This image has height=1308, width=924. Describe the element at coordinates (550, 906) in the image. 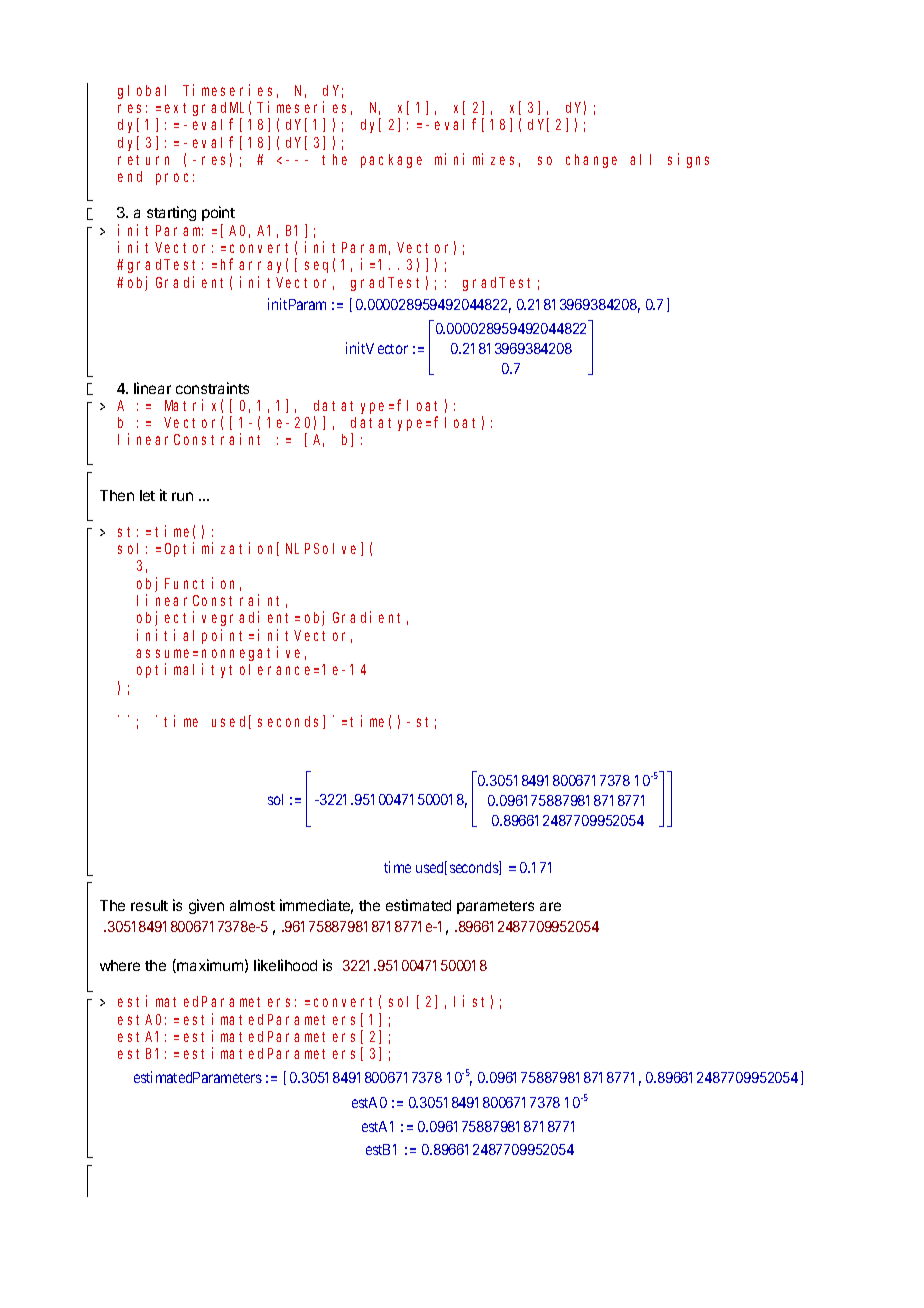

I see `are` at that location.
